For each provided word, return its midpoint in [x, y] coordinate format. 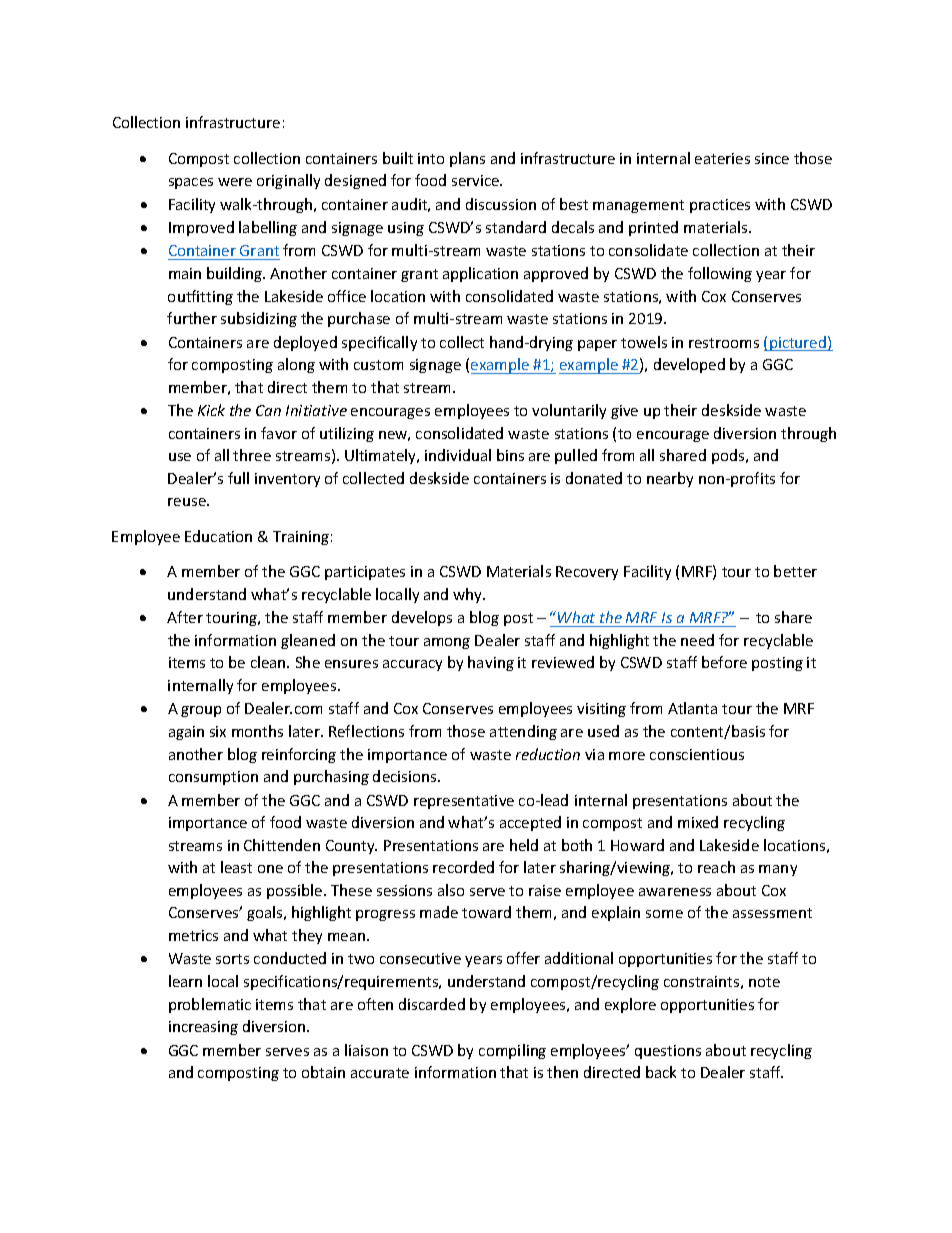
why [469, 595]
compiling [512, 1051]
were [235, 182]
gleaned [308, 641]
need [697, 640]
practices [720, 206]
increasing [203, 1028]
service [477, 180]
